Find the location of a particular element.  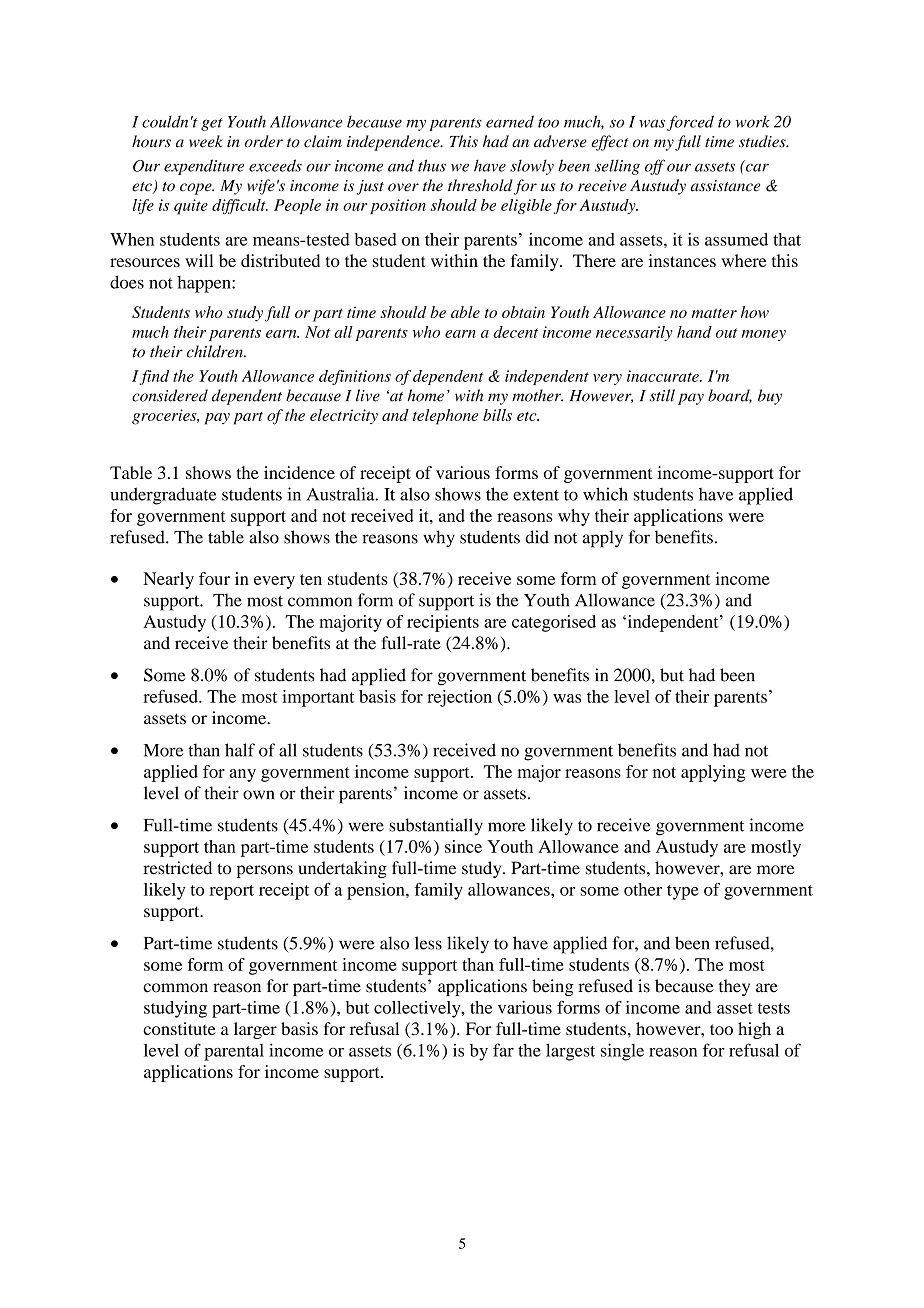

constitute is located at coordinates (179, 1028).
